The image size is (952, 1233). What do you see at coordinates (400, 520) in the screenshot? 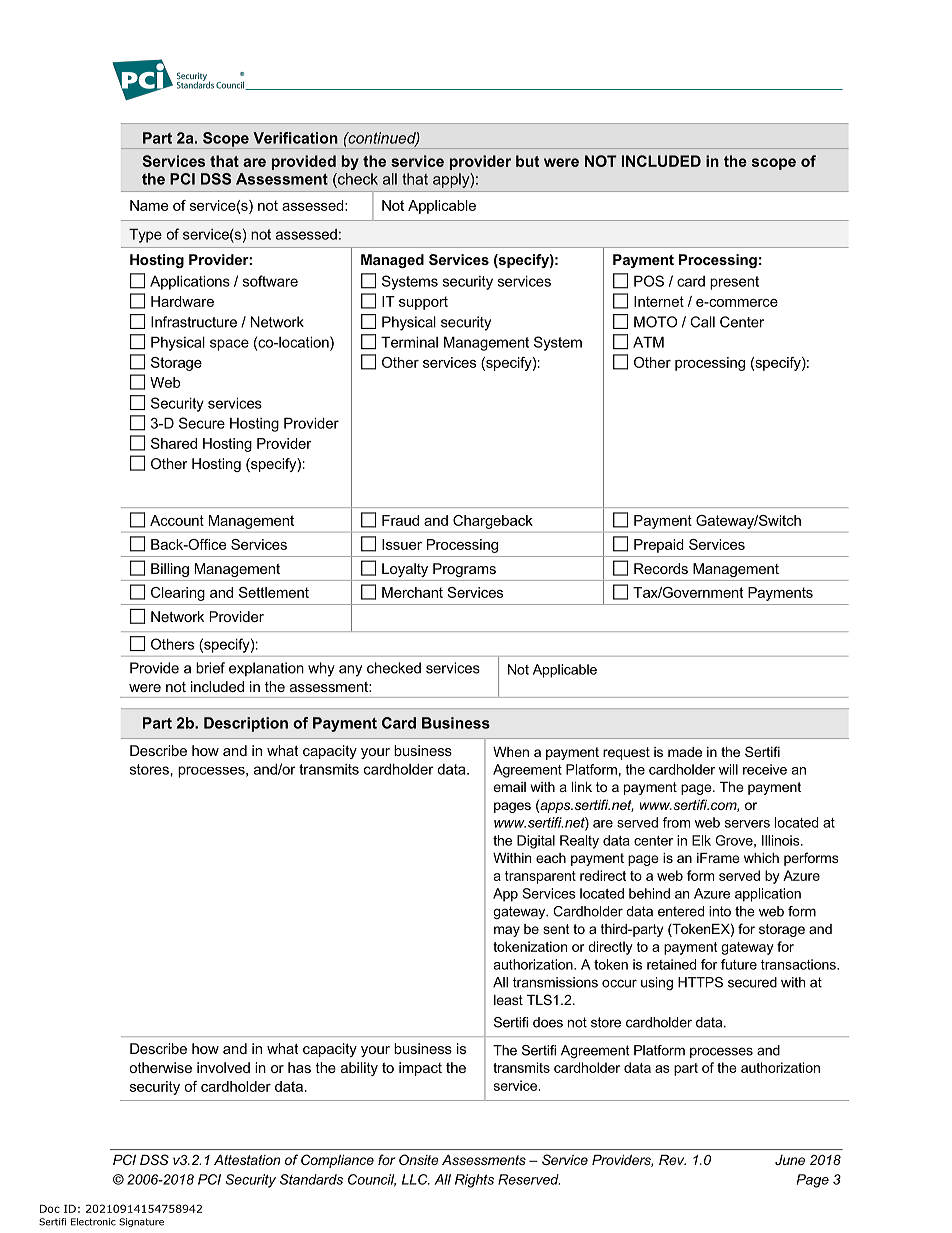
I see `Fraud` at bounding box center [400, 520].
